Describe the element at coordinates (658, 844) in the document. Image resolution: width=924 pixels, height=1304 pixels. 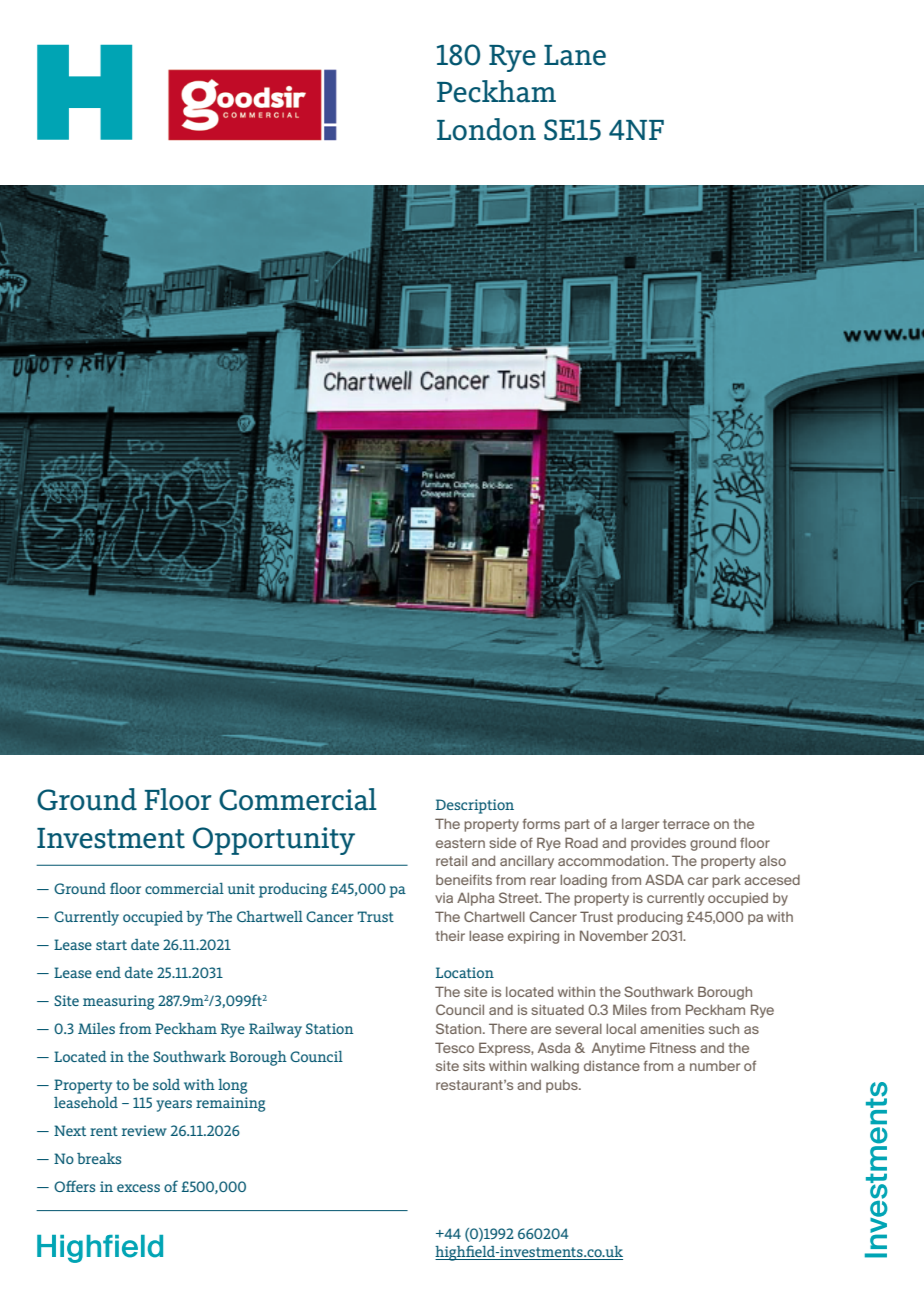
I see `provides` at that location.
